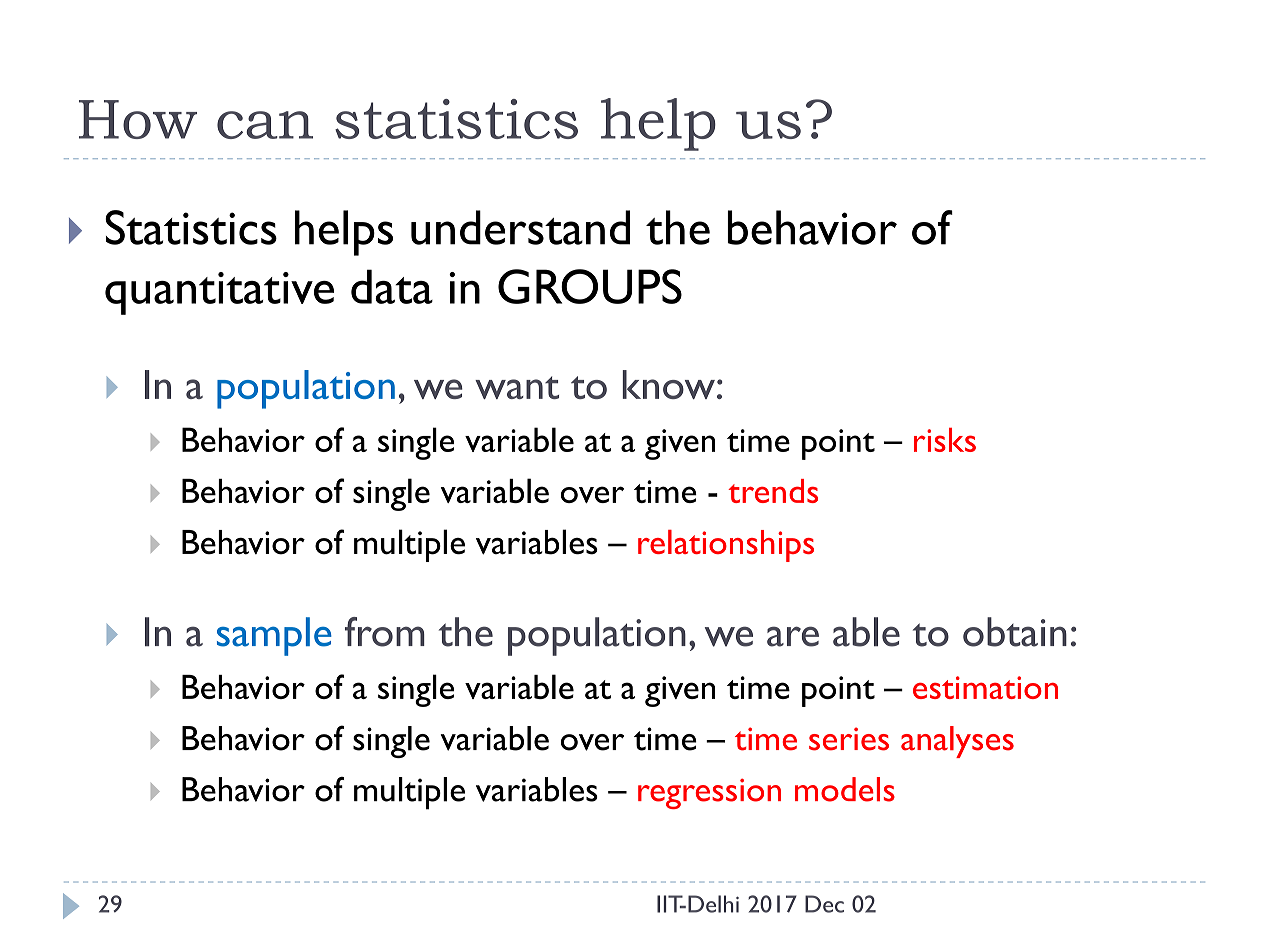 This document has height=952, width=1270. I want to click on Dec, so click(824, 904).
